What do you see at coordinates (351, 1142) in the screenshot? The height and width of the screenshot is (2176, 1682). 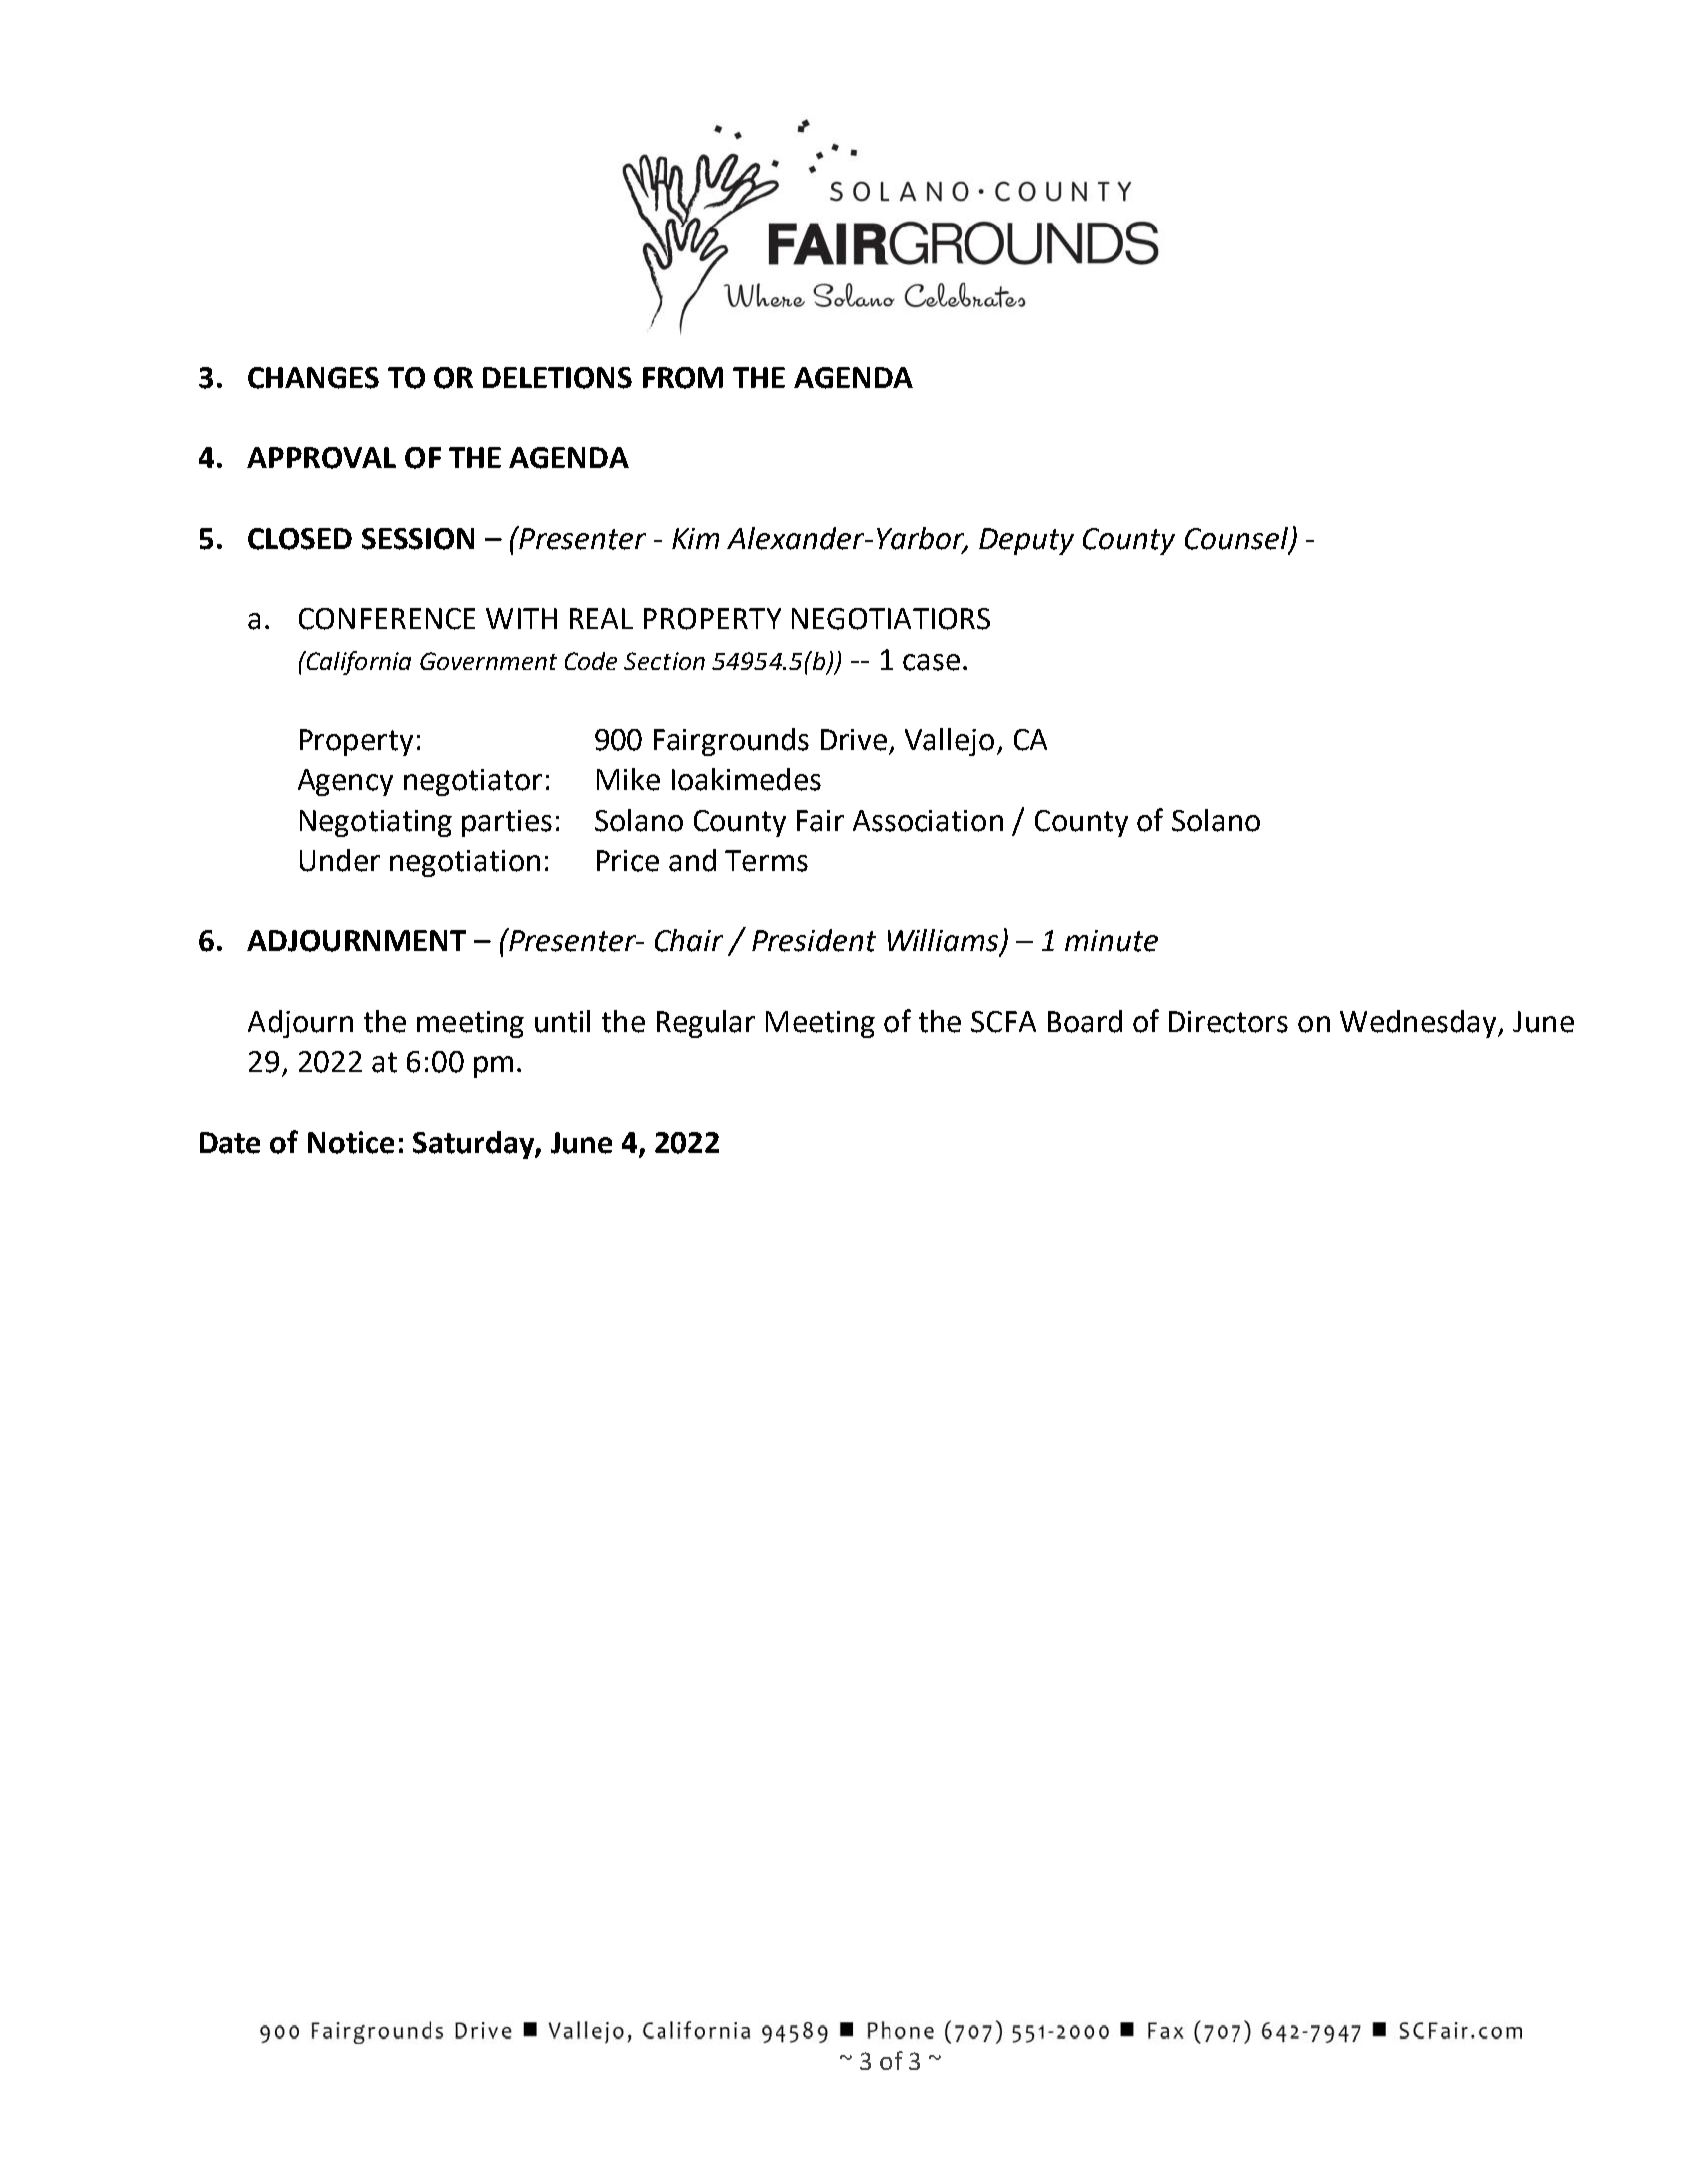 I see `Notice` at bounding box center [351, 1142].
